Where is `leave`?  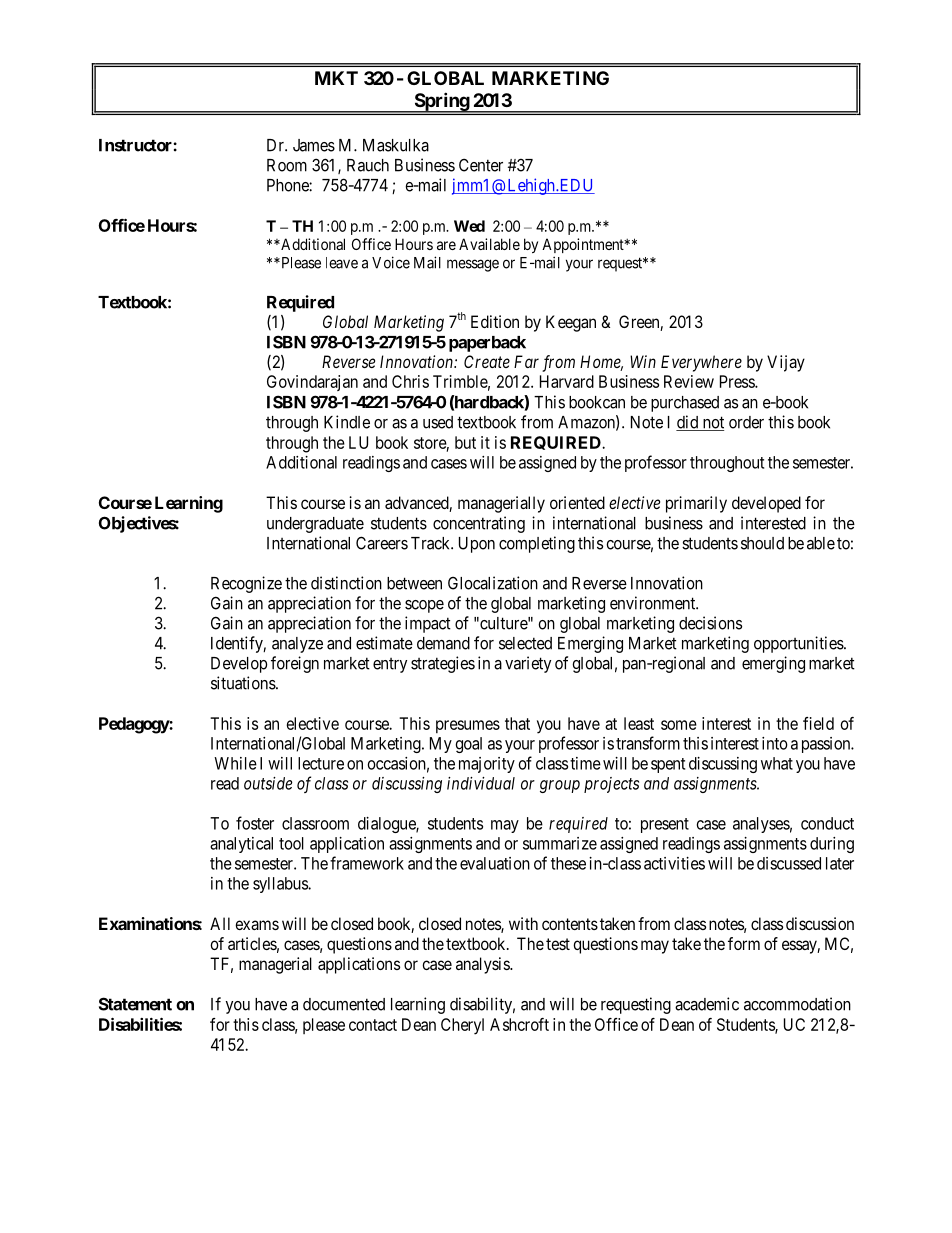 leave is located at coordinates (342, 263).
